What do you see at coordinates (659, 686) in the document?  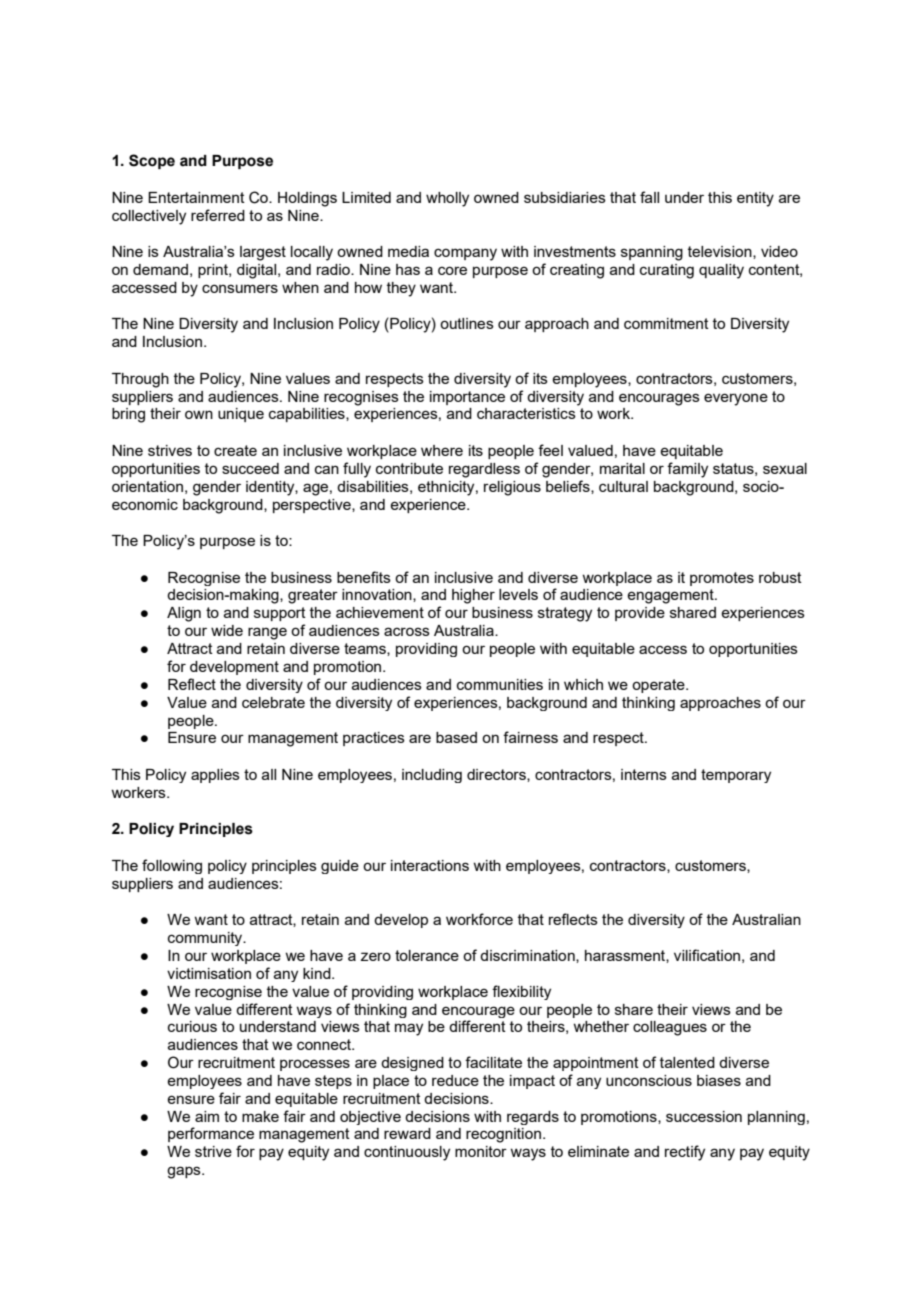 I see `operate` at bounding box center [659, 686].
